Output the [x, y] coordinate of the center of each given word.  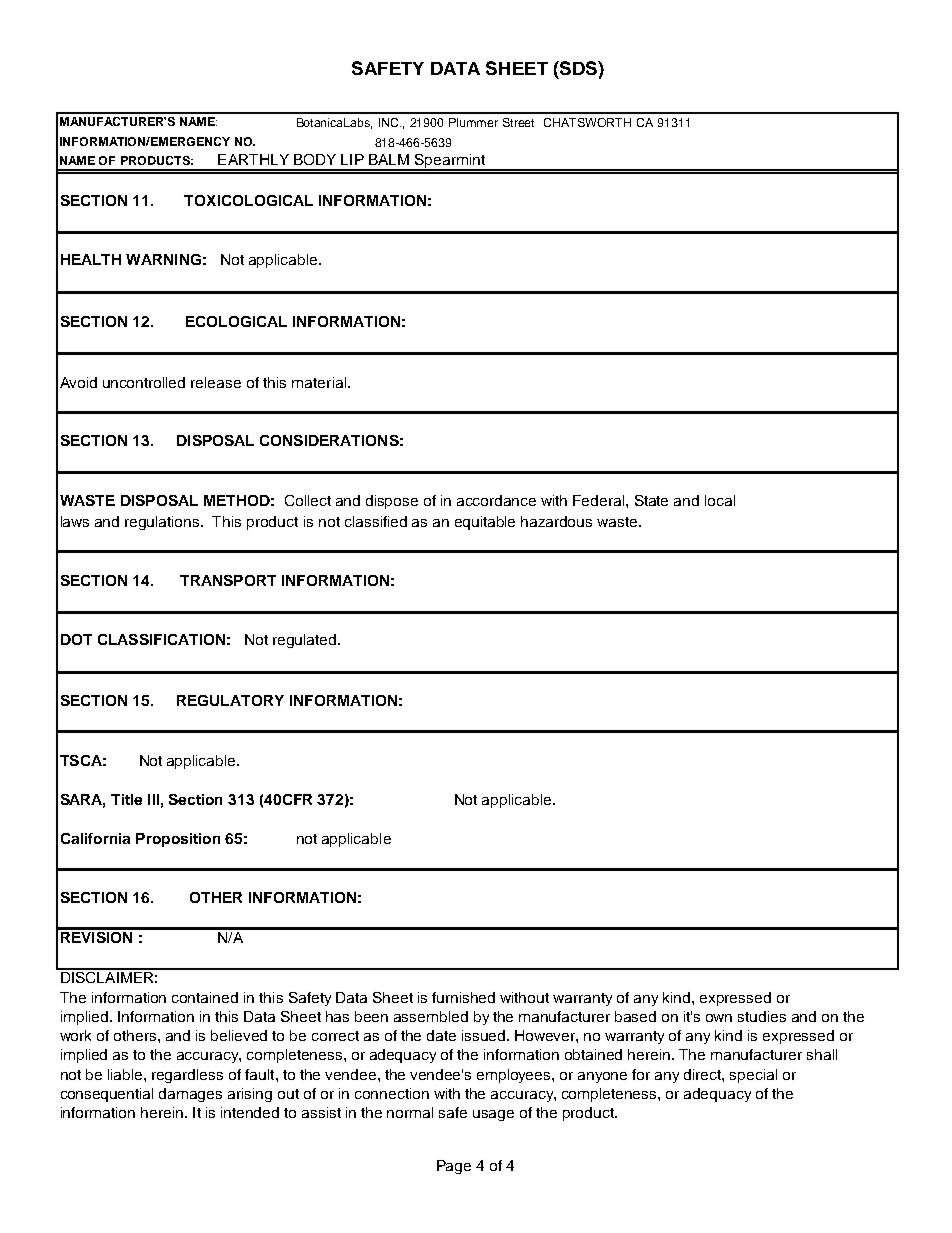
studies [762, 1016]
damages [190, 1095]
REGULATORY [230, 700]
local [720, 500]
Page [454, 1167]
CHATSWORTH [587, 122]
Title [126, 799]
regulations [163, 523]
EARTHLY [253, 159]
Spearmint [450, 162]
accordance [496, 500]
